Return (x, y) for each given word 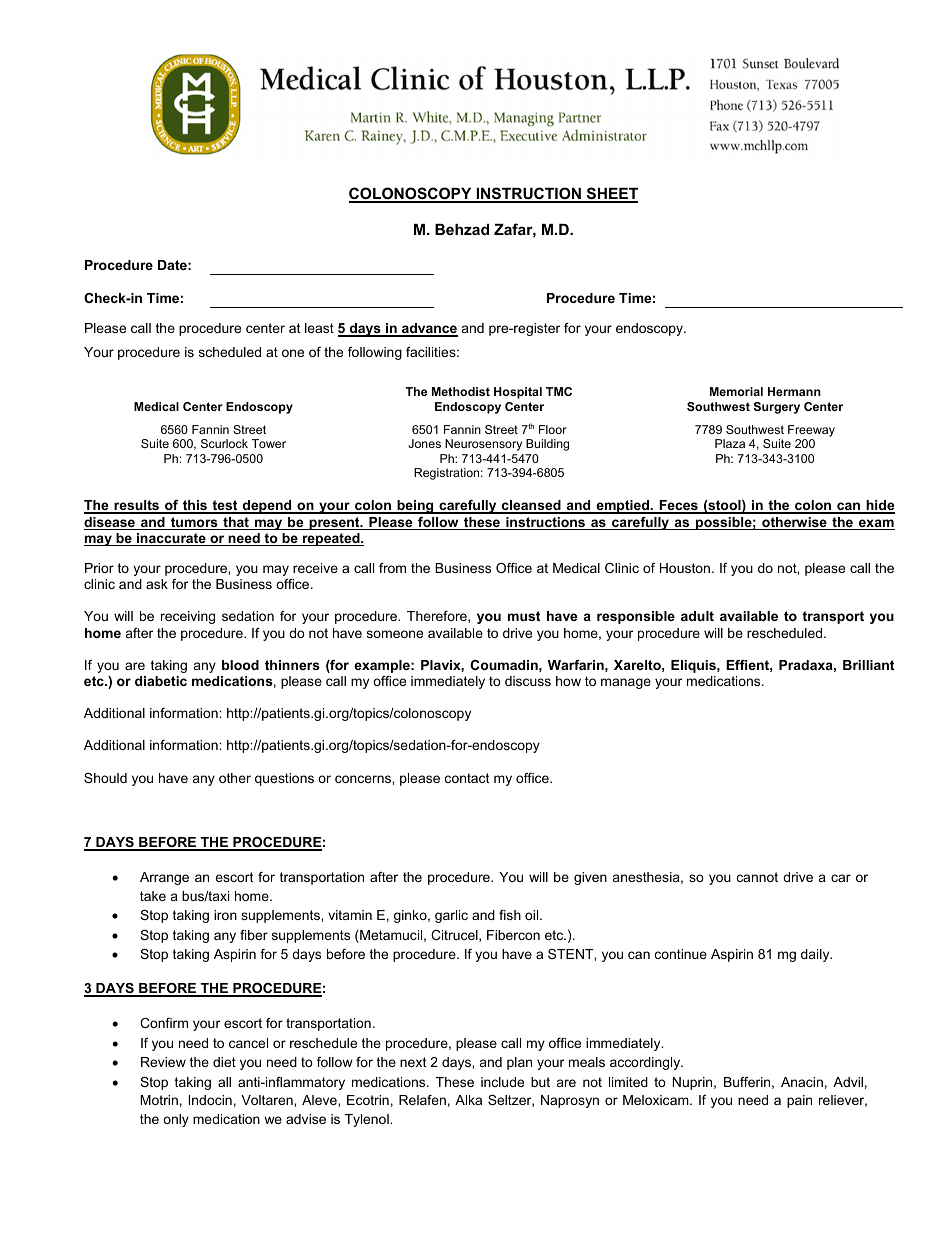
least (319, 328)
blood (240, 665)
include (502, 1082)
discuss (528, 681)
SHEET (611, 194)
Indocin (210, 1100)
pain (799, 1101)
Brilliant (868, 665)
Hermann (794, 391)
